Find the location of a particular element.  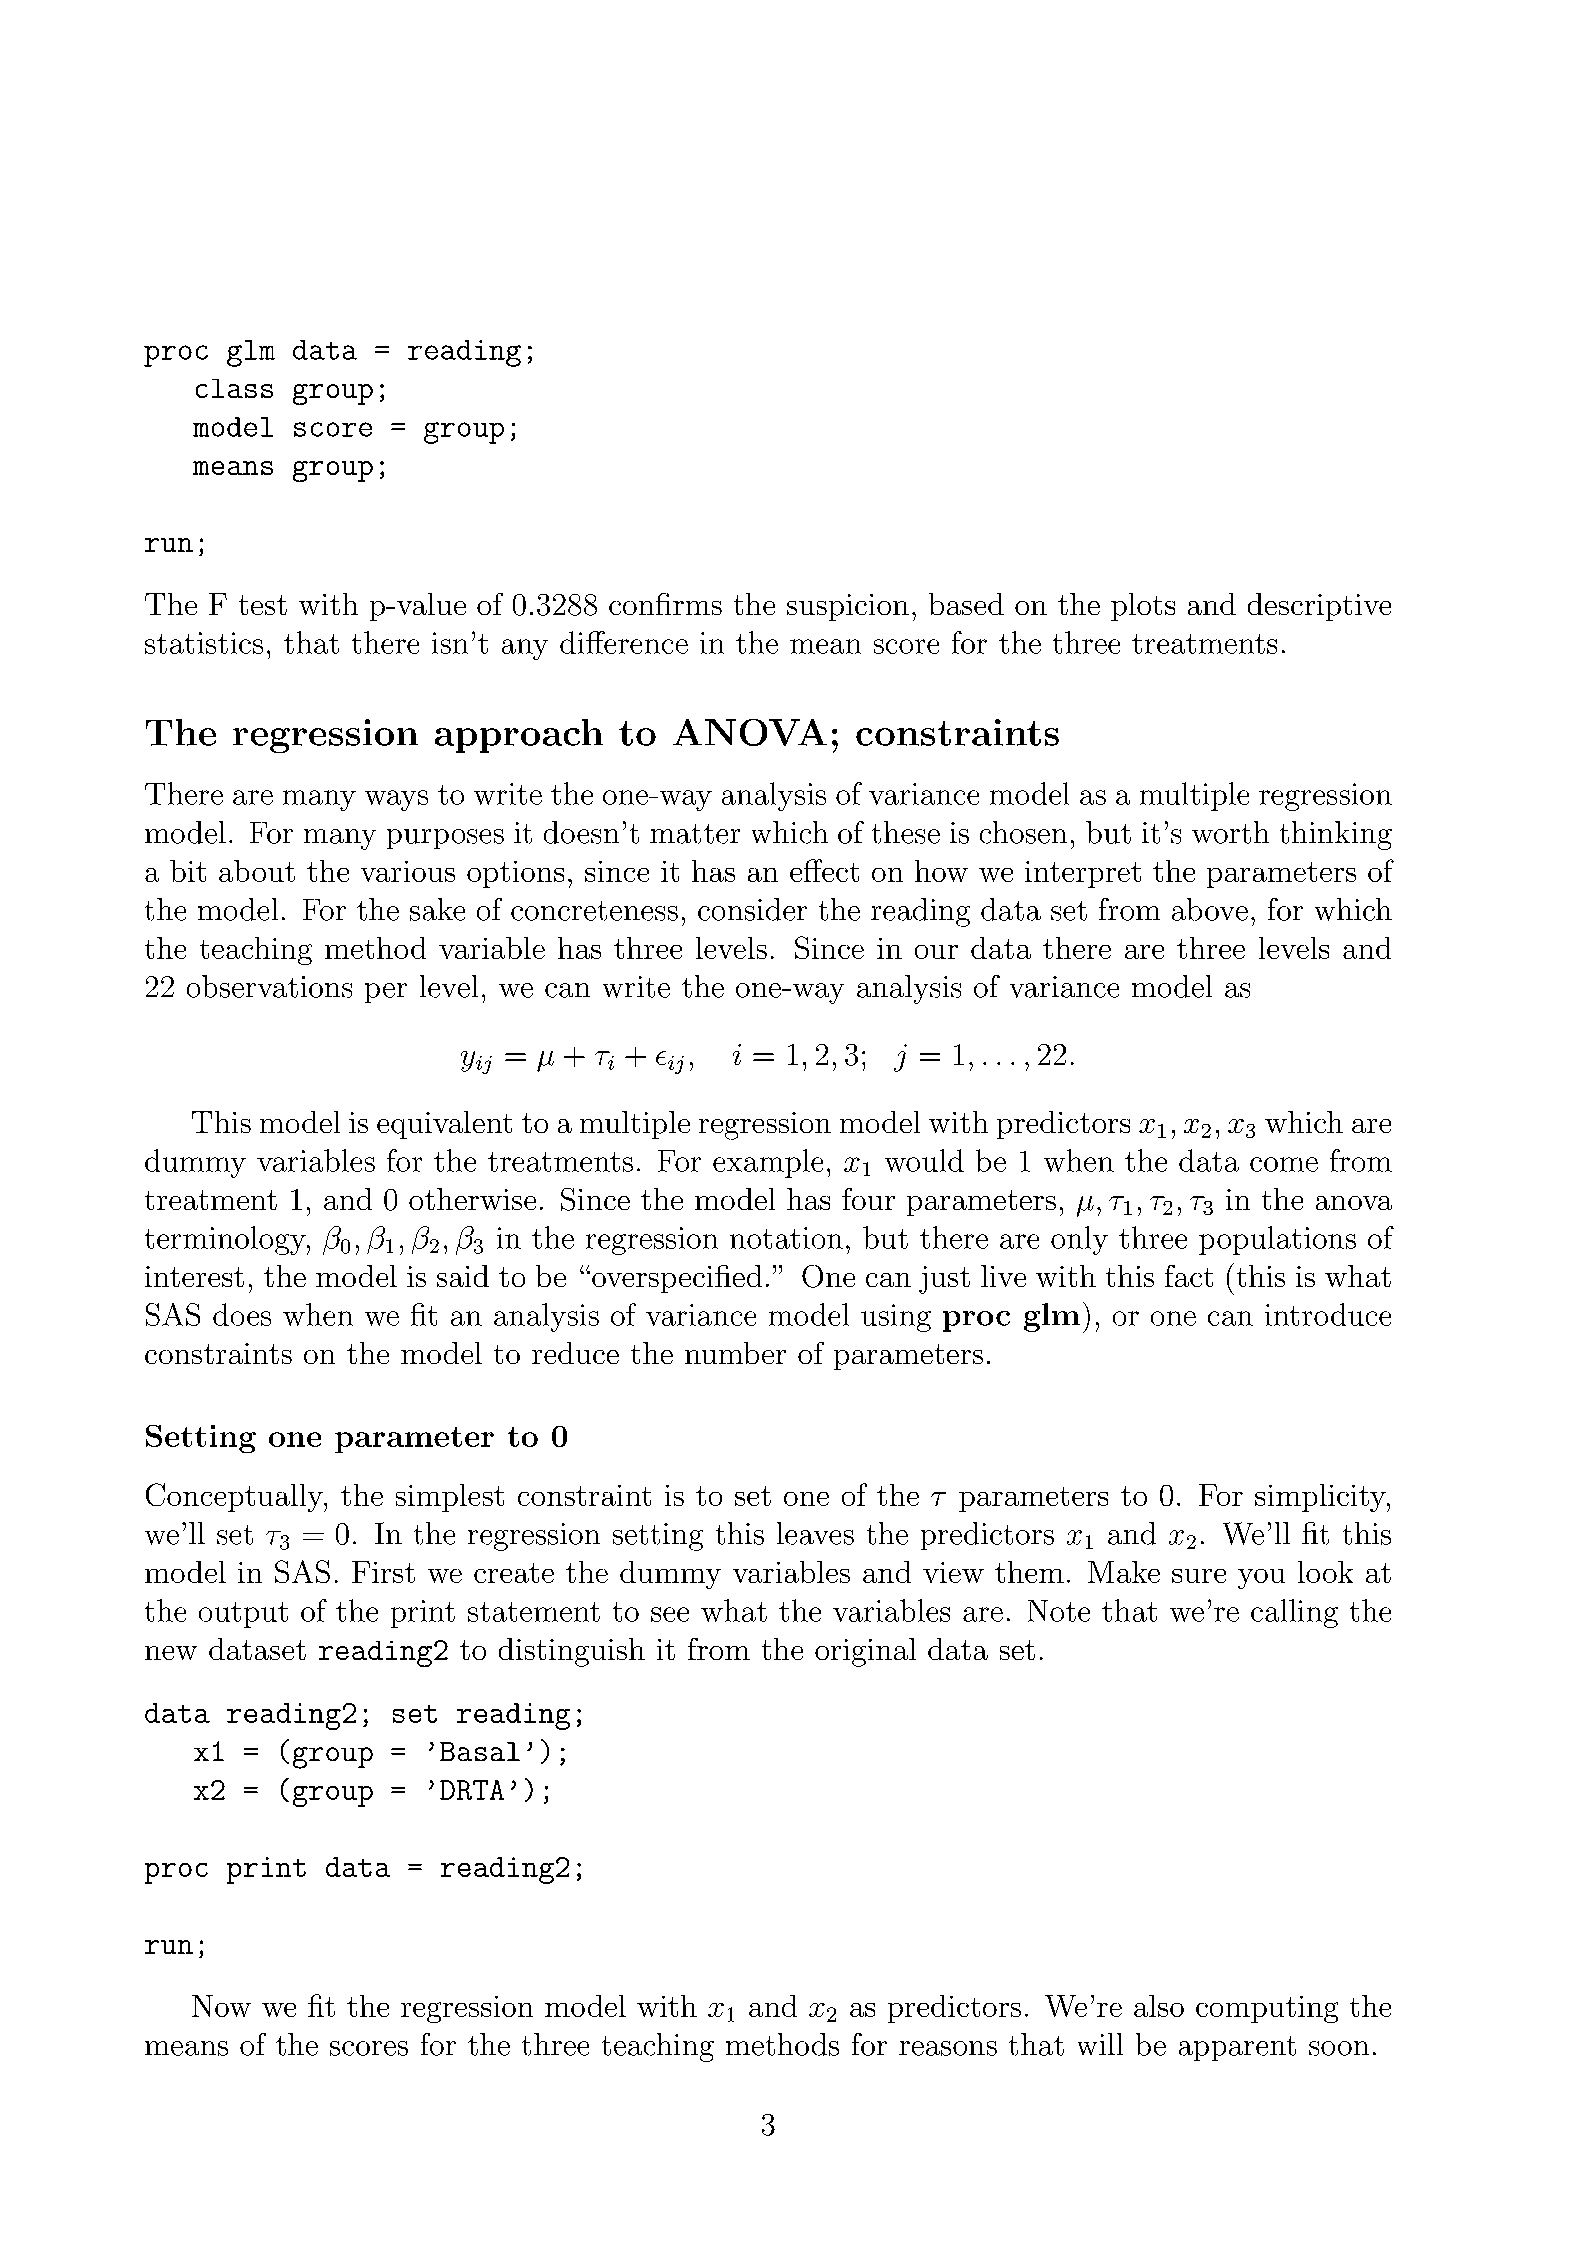

reasons is located at coordinates (948, 2048).
